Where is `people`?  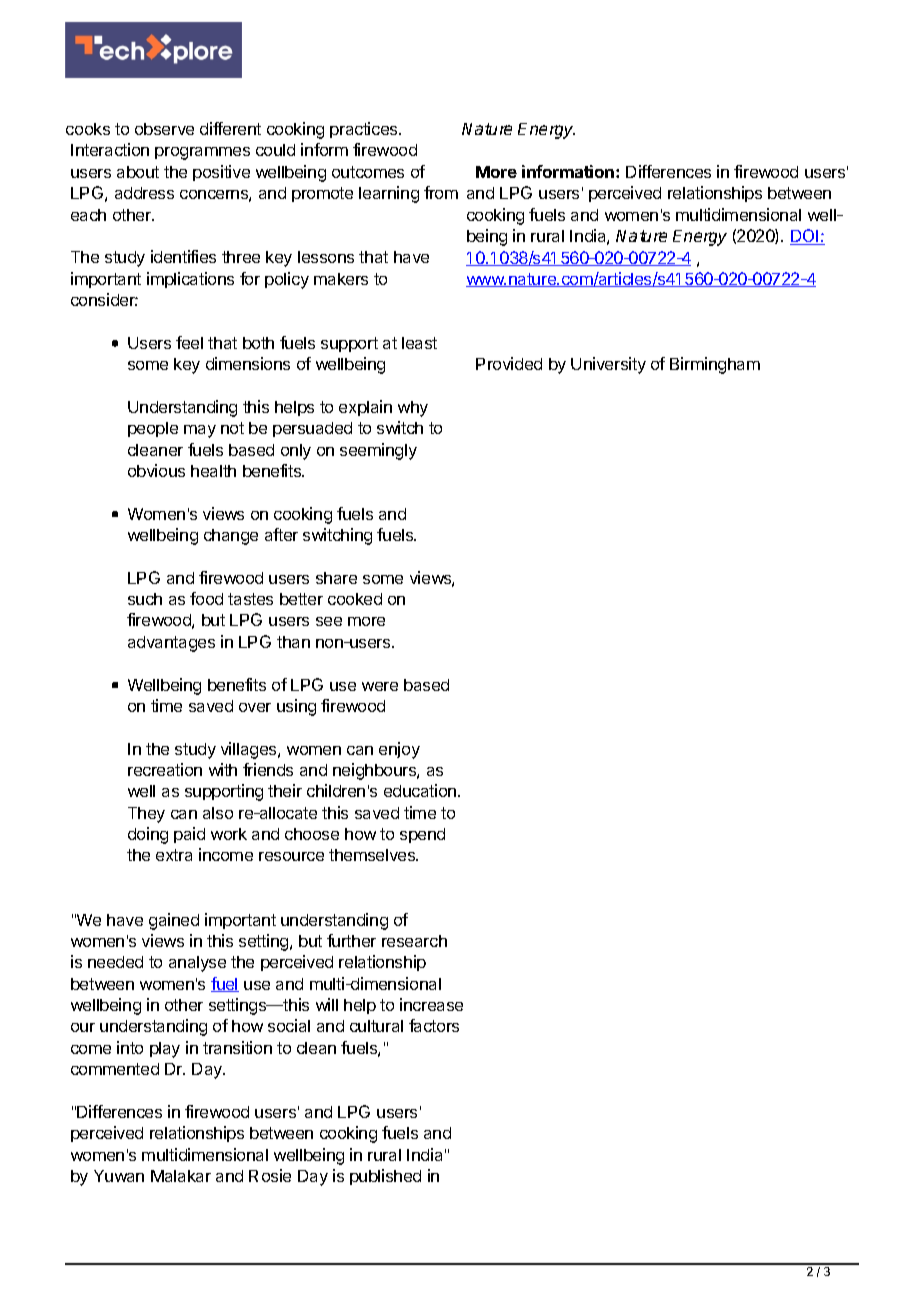
people is located at coordinates (153, 429).
